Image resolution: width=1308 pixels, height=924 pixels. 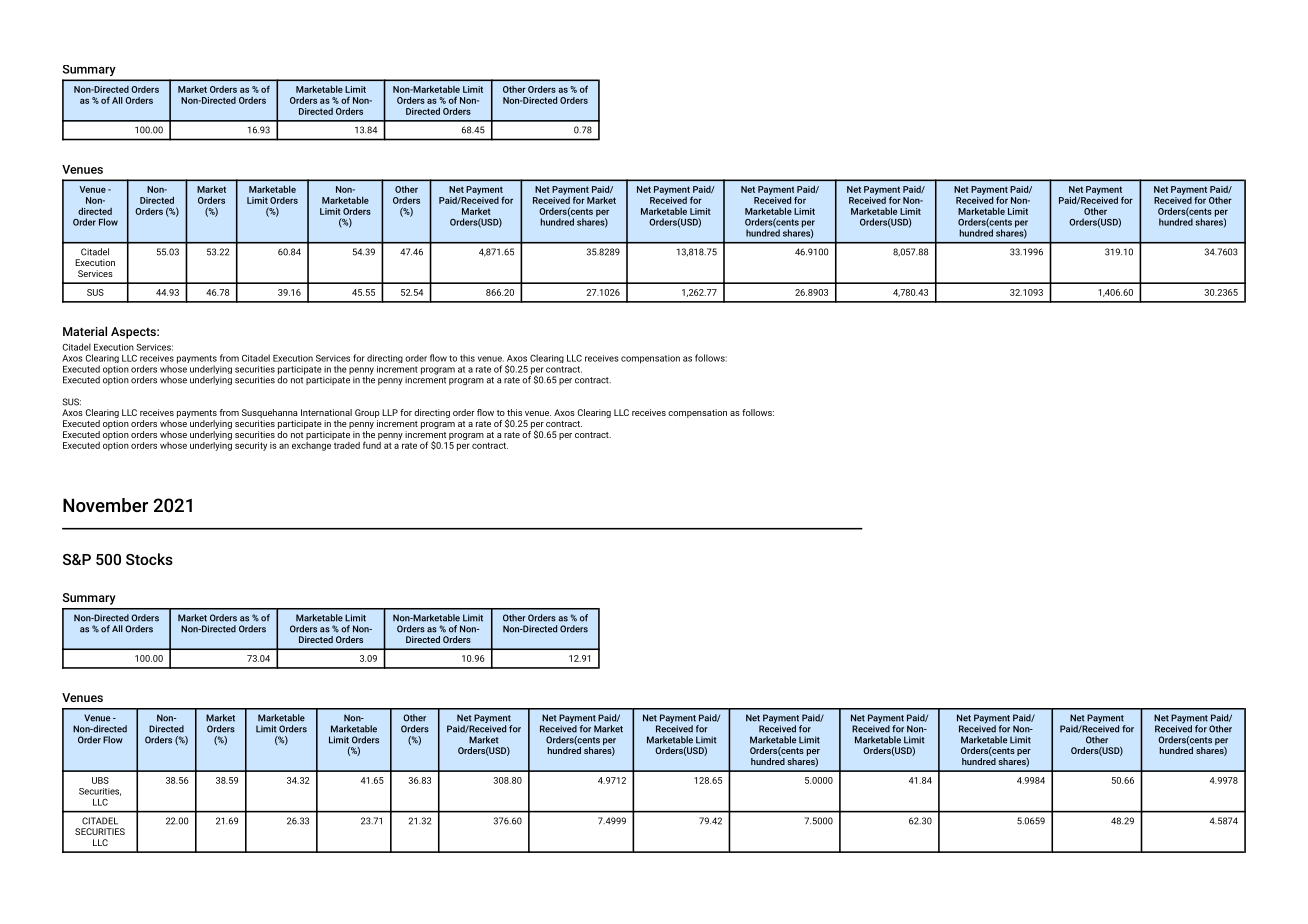 I want to click on Stocks, so click(x=149, y=559).
